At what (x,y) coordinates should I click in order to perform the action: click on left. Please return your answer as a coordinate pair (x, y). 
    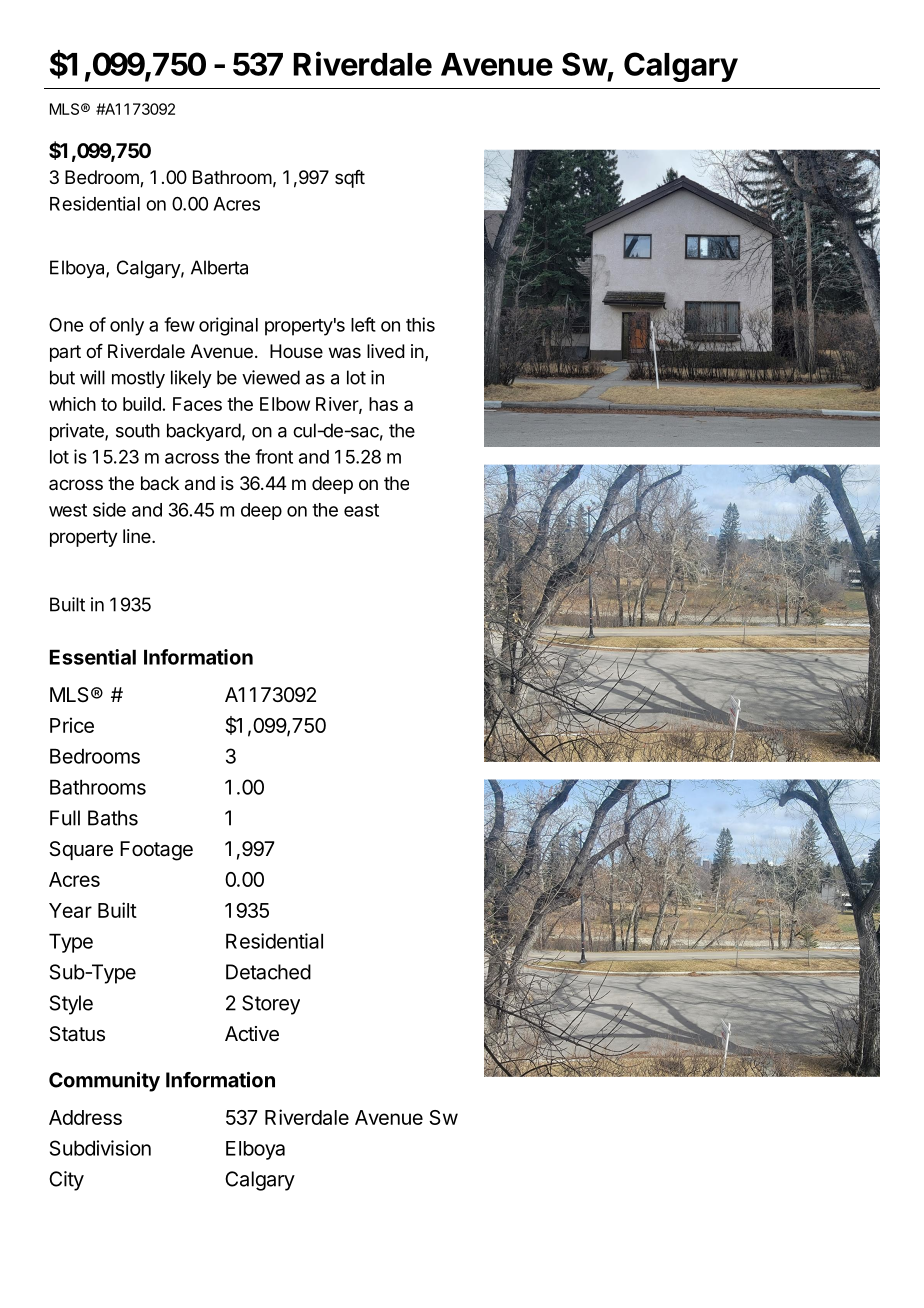
    Looking at the image, I should click on (363, 324).
